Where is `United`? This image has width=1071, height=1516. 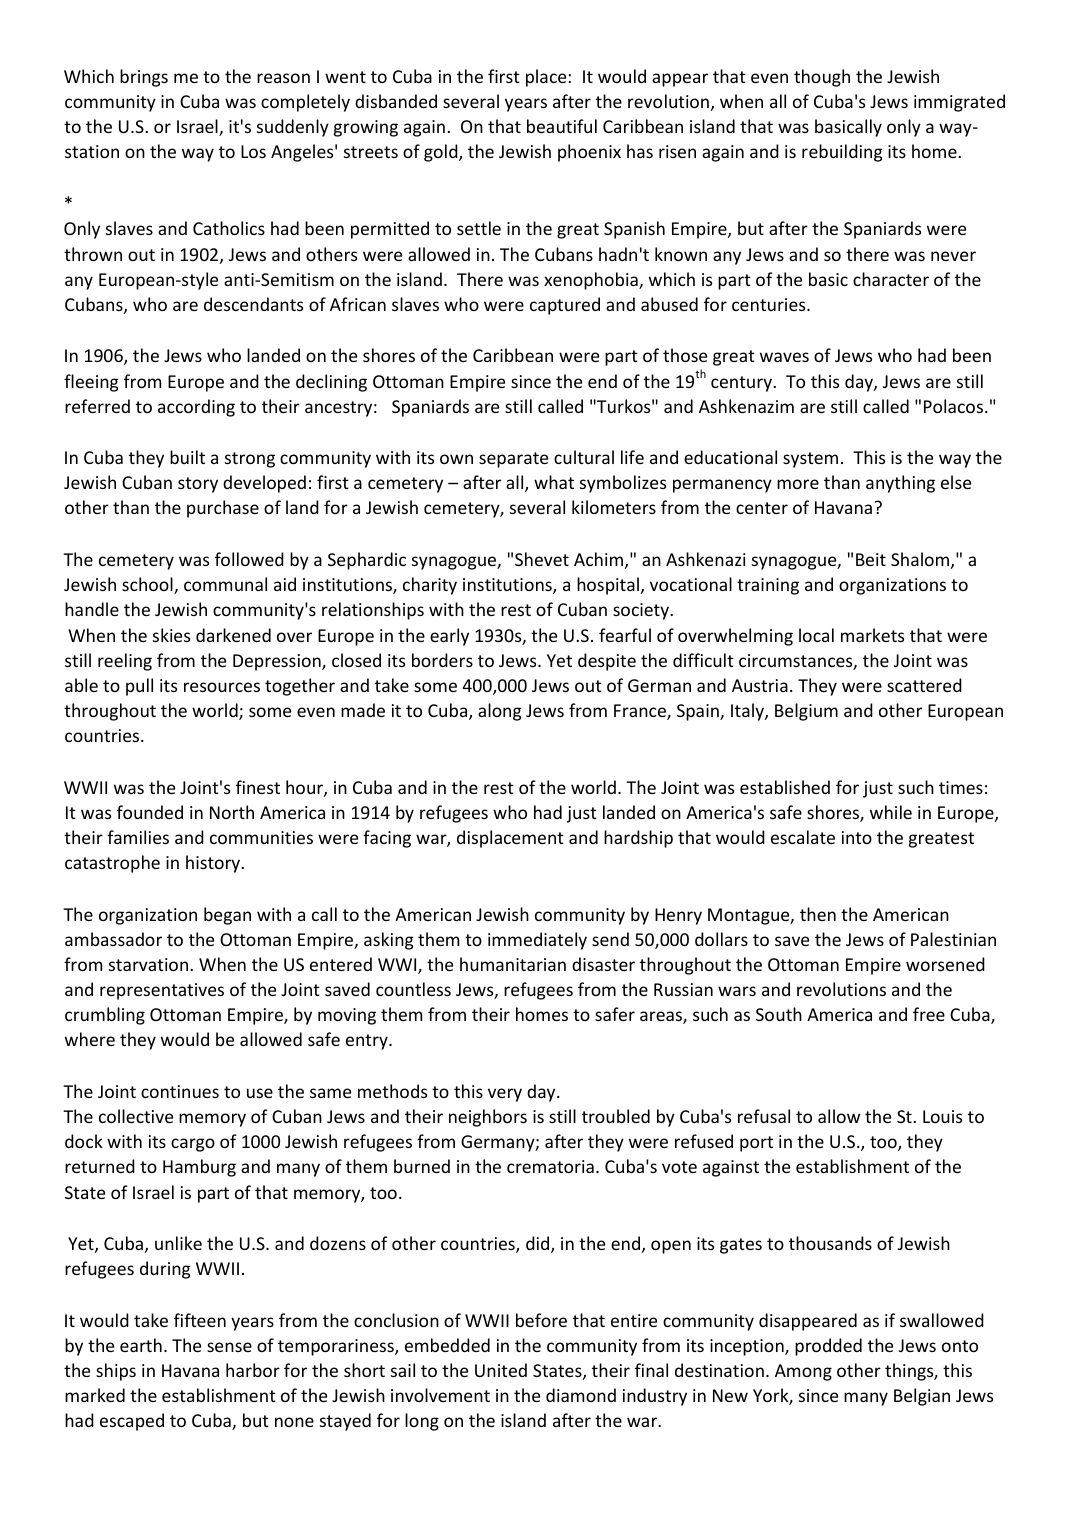
United is located at coordinates (501, 1370).
